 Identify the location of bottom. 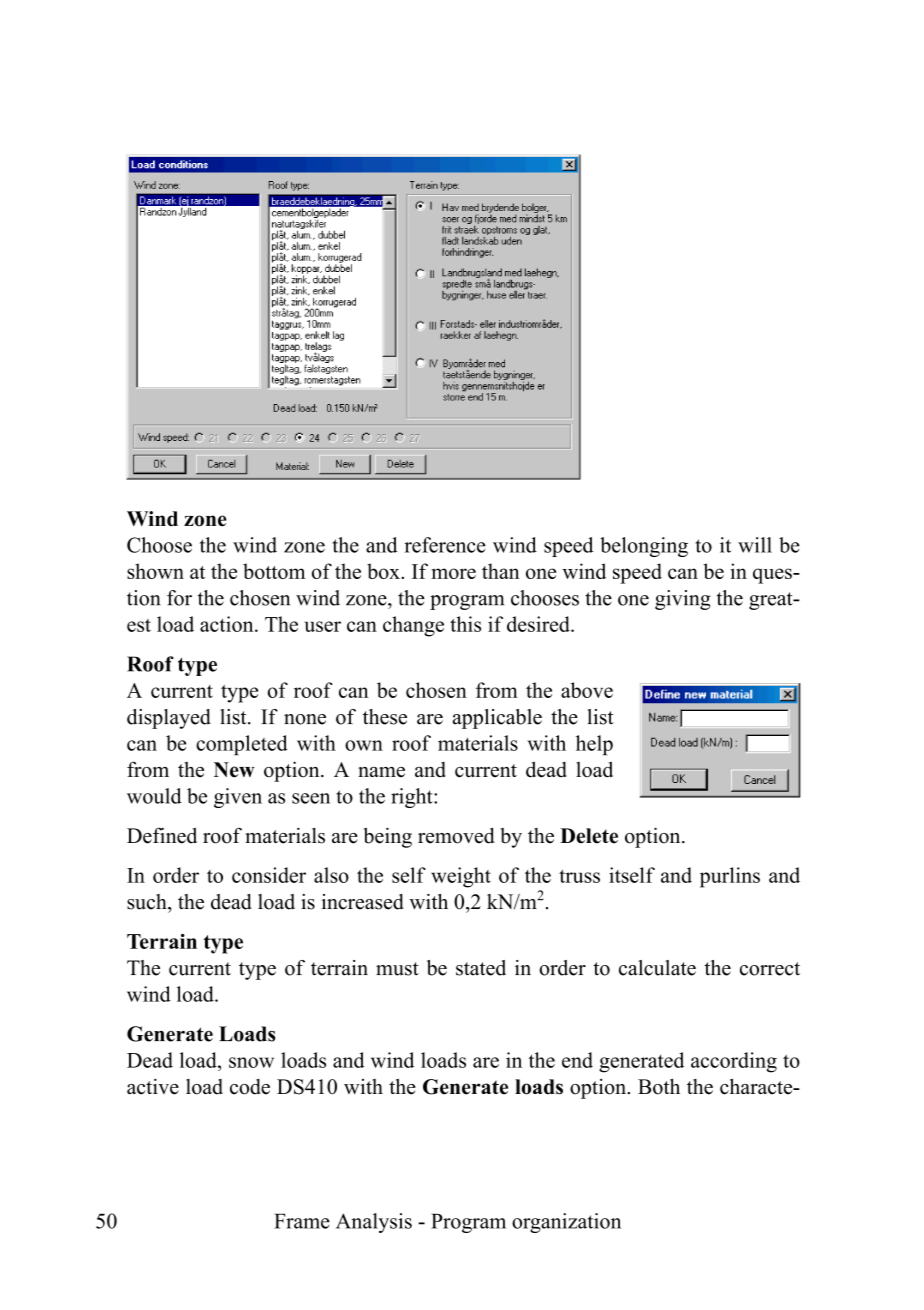
(274, 571).
